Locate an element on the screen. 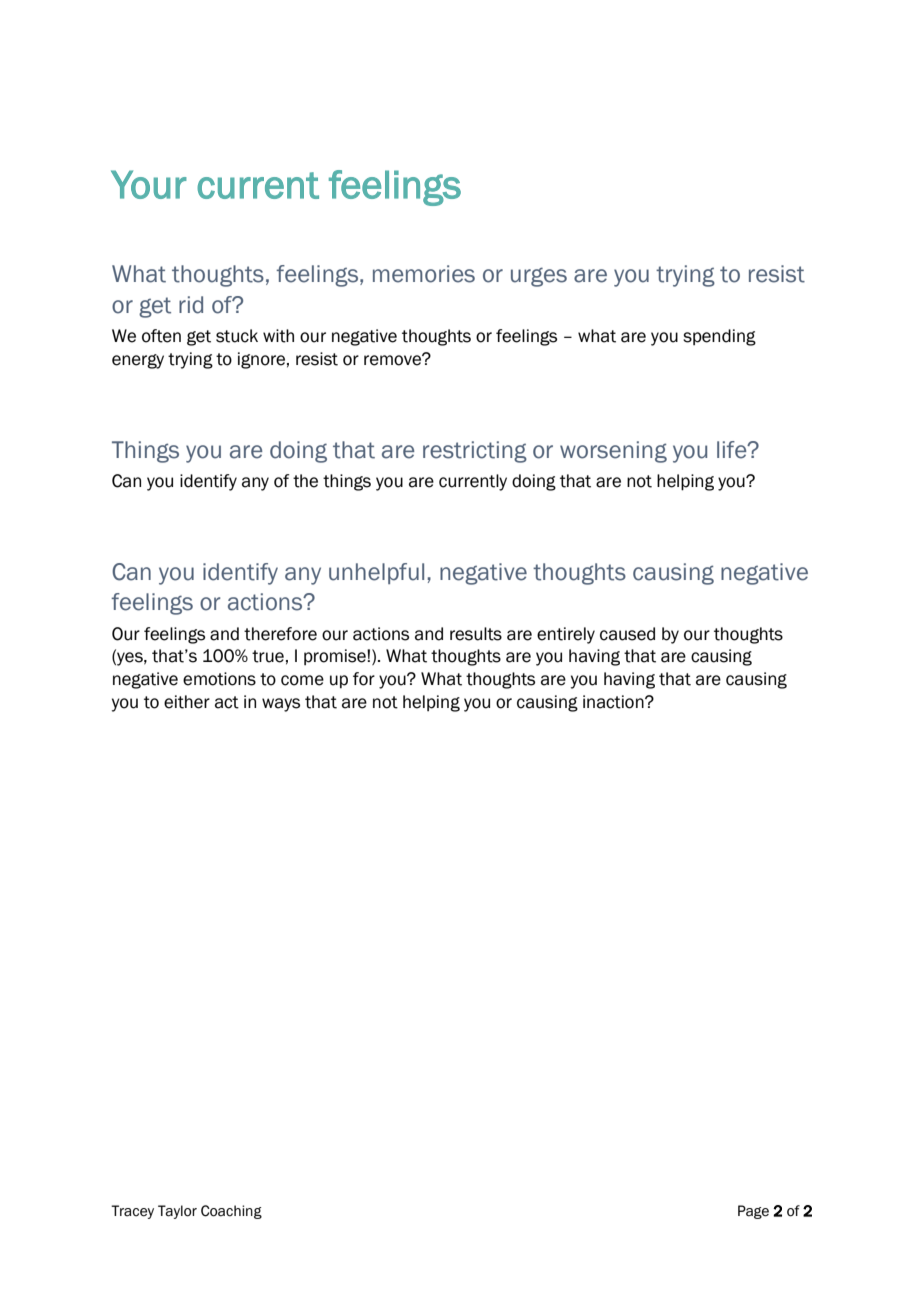 This screenshot has width=924, height=1308. Taylor is located at coordinates (177, 1212).
